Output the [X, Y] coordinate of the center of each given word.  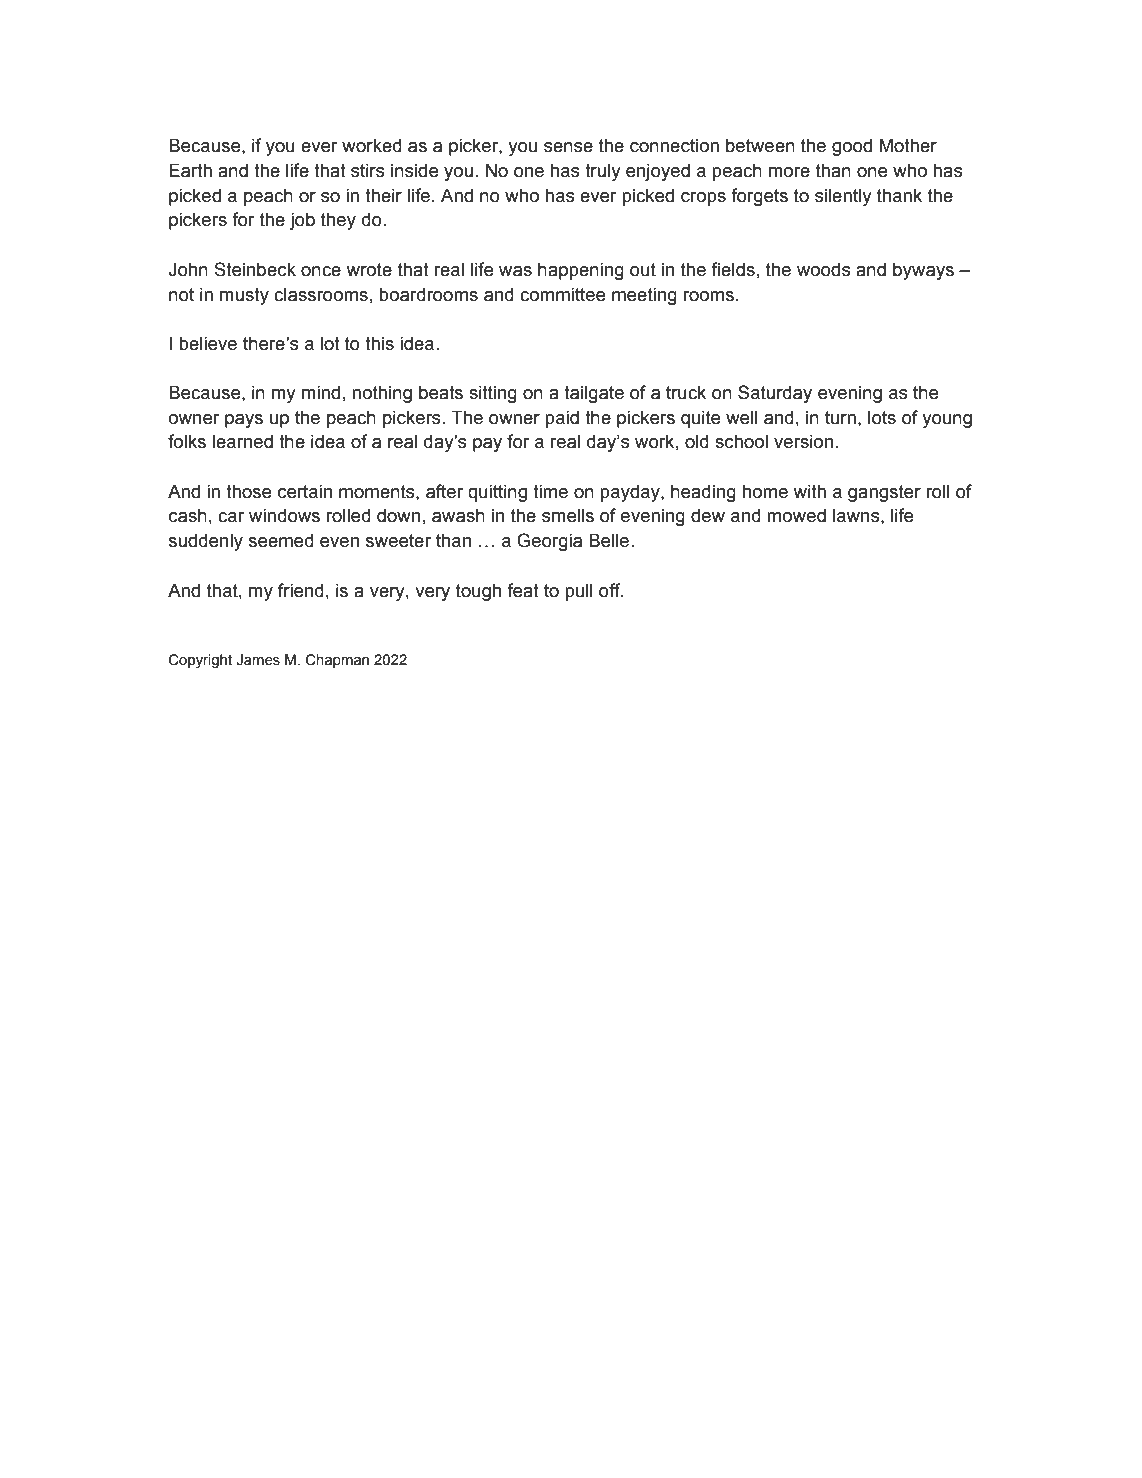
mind [321, 392]
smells [568, 516]
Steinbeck [255, 269]
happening [581, 271]
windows [284, 515]
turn [840, 418]
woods [824, 270]
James [258, 660]
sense [568, 147]
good [852, 147]
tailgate [594, 394]
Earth [190, 170]
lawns [857, 516]
